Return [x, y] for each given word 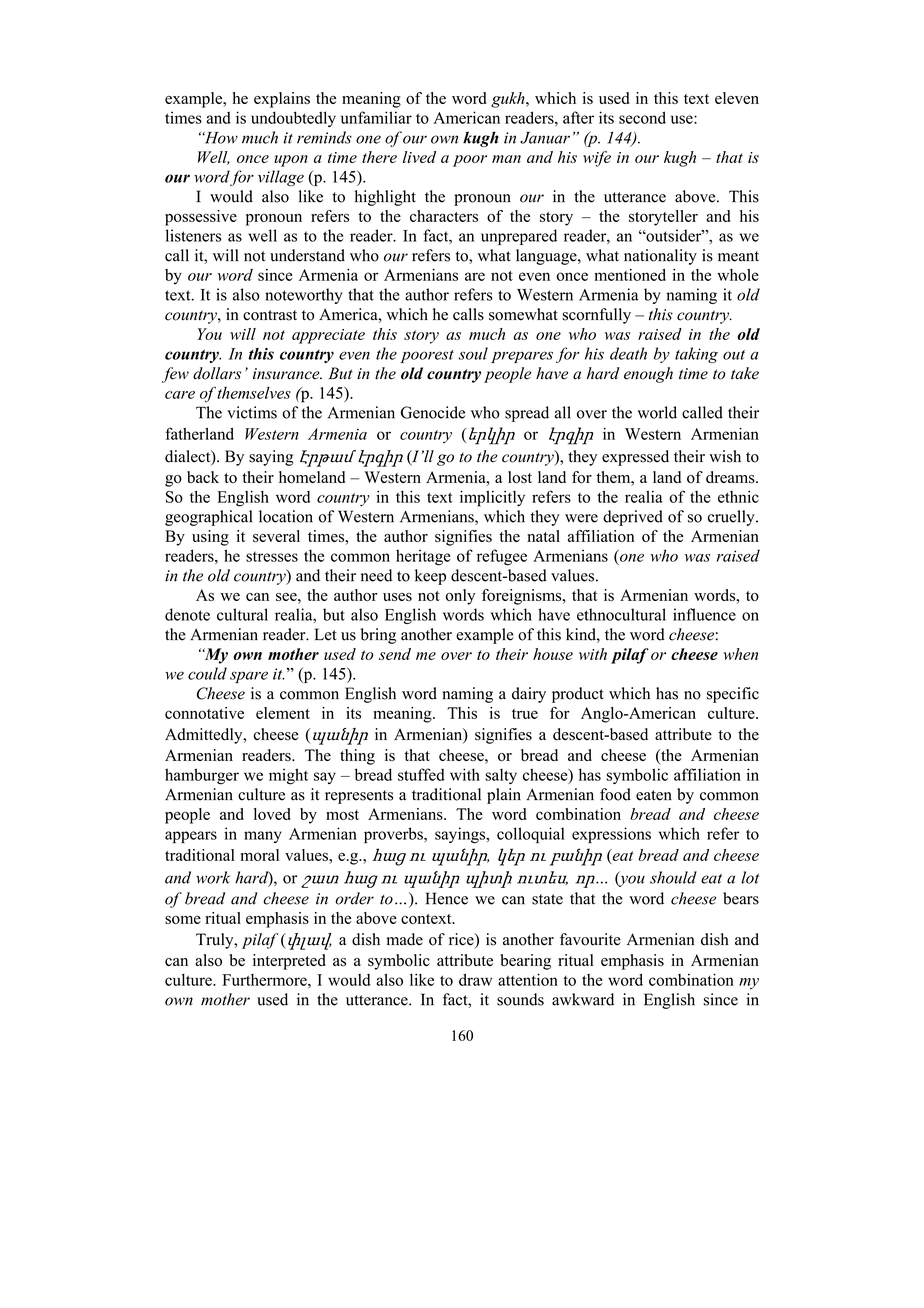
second [642, 117]
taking [696, 355]
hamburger [202, 776]
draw [475, 979]
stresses [272, 557]
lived [419, 157]
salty [501, 776]
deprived [633, 518]
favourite [590, 939]
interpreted [289, 962]
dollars [217, 373]
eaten [654, 795]
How [220, 138]
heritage [423, 557]
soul [473, 353]
